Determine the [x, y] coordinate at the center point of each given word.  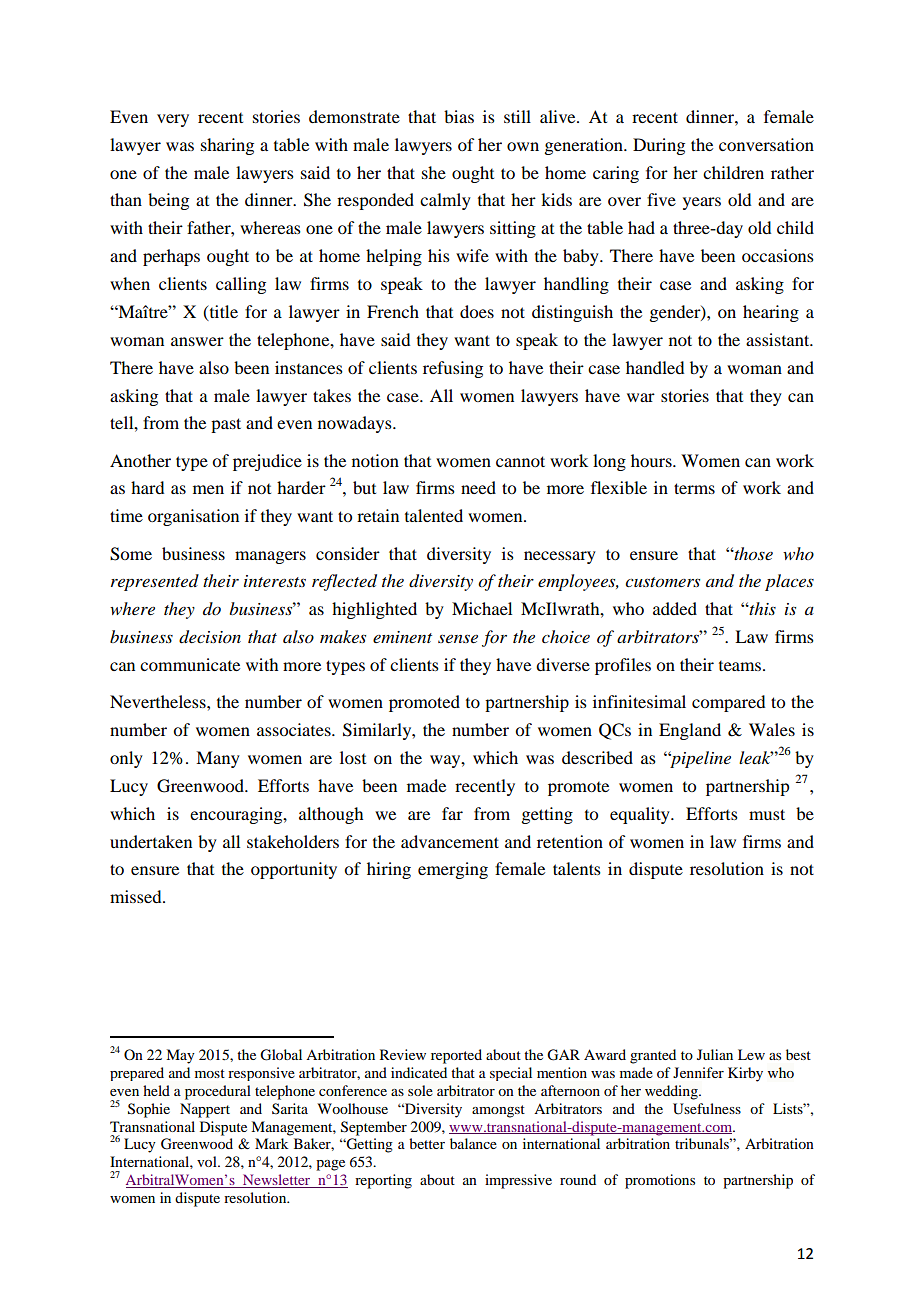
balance [473, 1143]
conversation [766, 144]
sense [458, 638]
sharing [227, 146]
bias [459, 116]
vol [208, 1161]
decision [210, 637]
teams [741, 666]
